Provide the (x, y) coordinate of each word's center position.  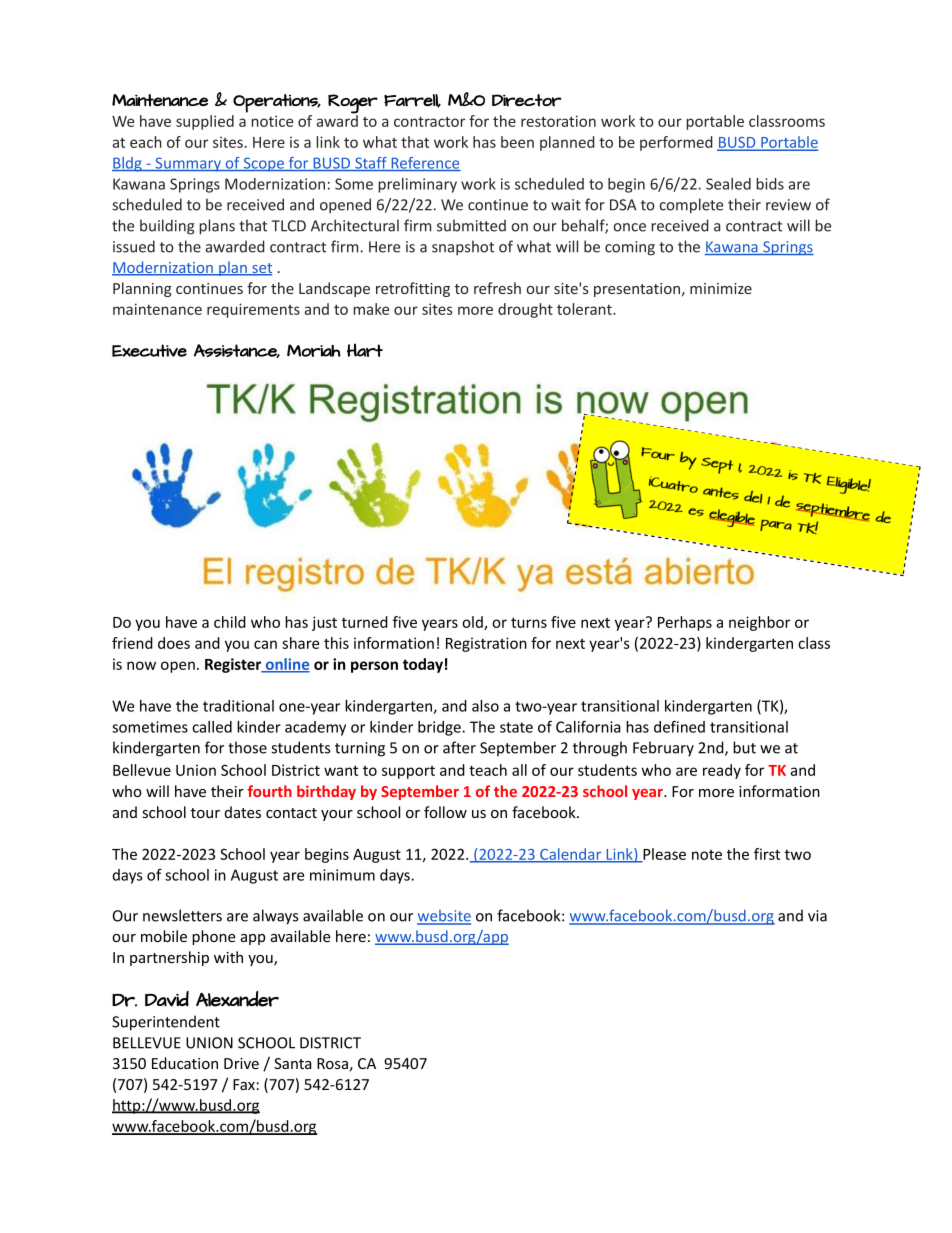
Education (185, 1063)
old (473, 623)
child (230, 622)
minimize (721, 288)
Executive (149, 350)
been (517, 142)
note (707, 855)
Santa (293, 1063)
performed (676, 143)
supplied (205, 122)
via (817, 916)
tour (205, 813)
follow (445, 812)
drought (525, 310)
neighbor (759, 623)
